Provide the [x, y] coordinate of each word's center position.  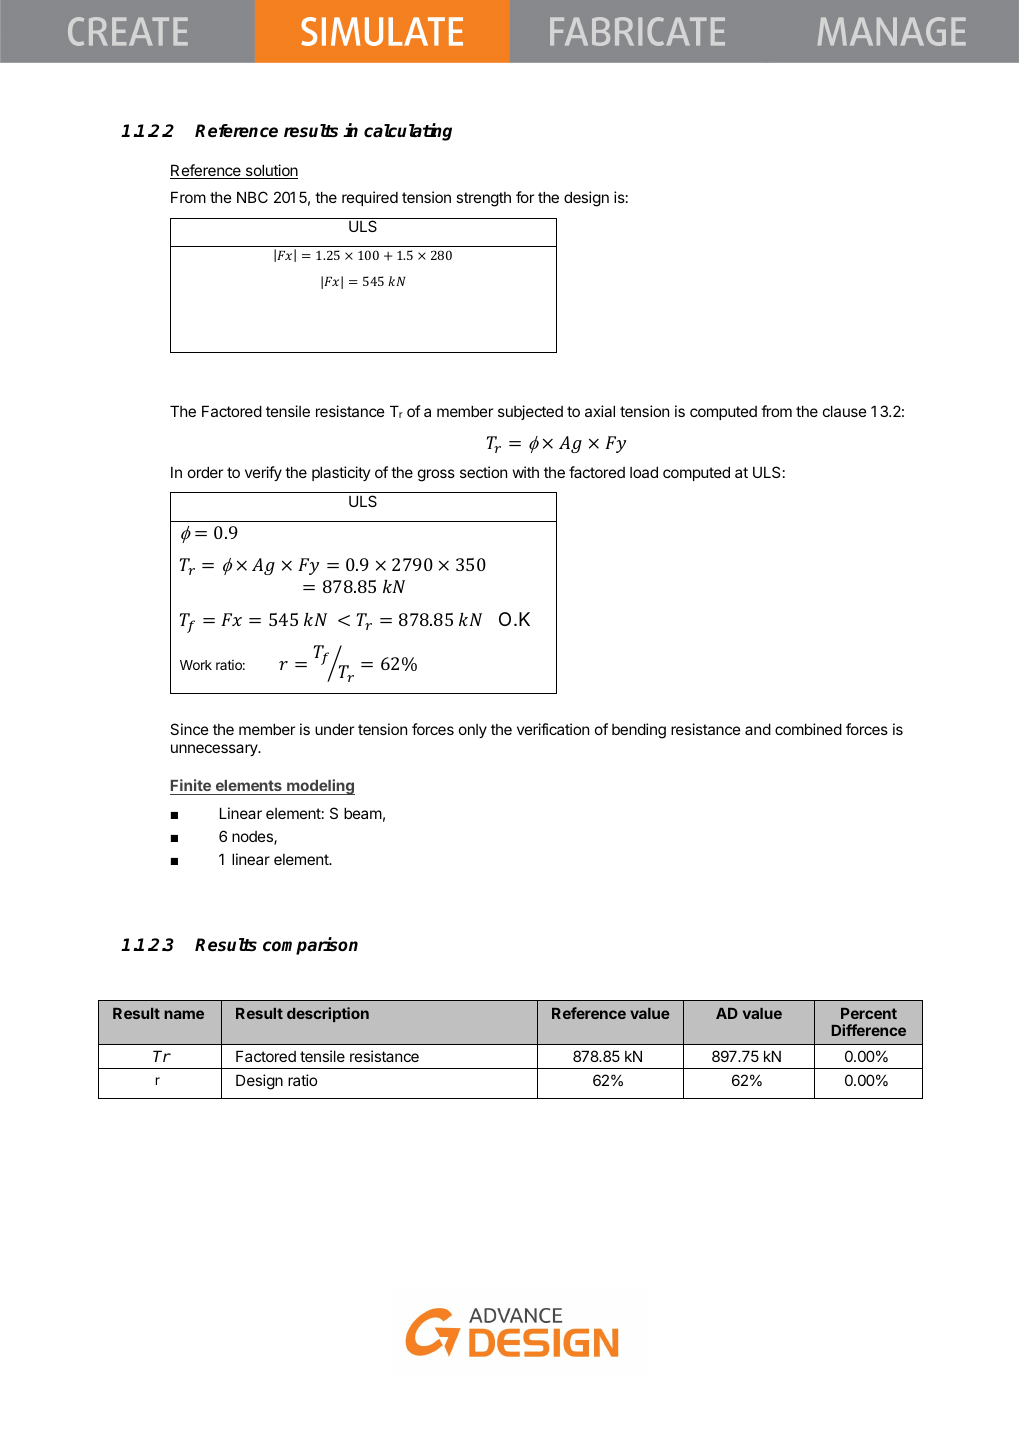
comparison [310, 946]
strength [483, 199]
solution [270, 171]
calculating [408, 132]
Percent [869, 1013]
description [328, 1014]
